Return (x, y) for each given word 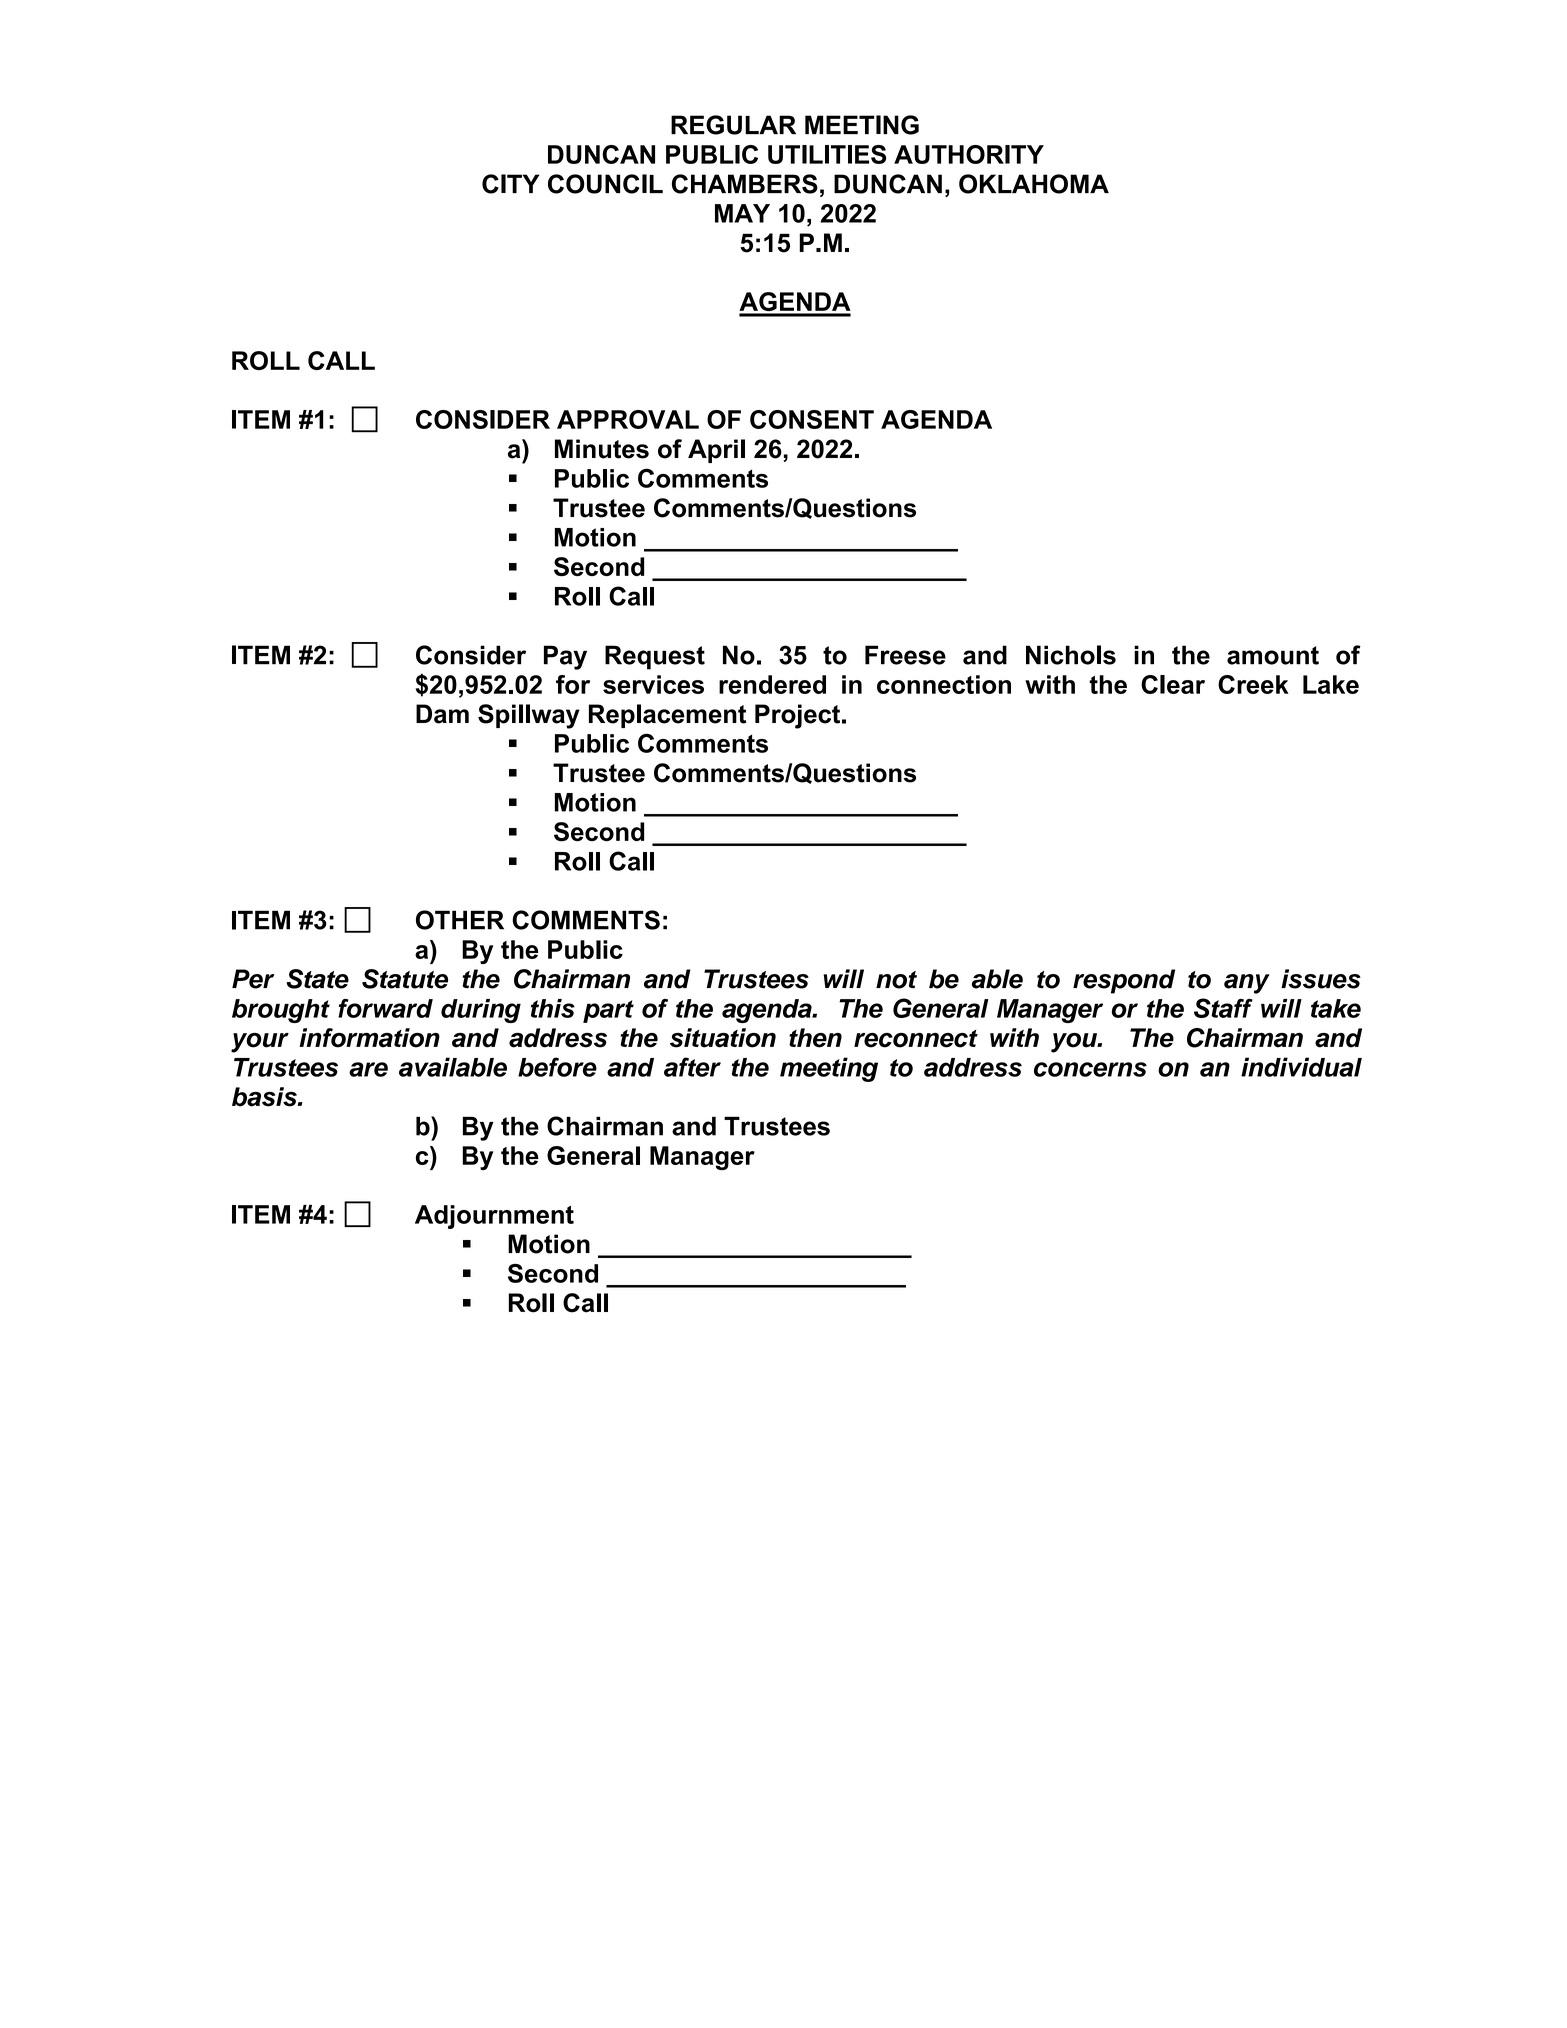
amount (1273, 655)
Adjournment (494, 1217)
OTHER (460, 920)
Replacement (667, 716)
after (692, 1067)
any (1247, 984)
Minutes (602, 449)
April (716, 451)
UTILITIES (827, 154)
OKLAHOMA (1034, 184)
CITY (511, 184)
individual (1301, 1067)
